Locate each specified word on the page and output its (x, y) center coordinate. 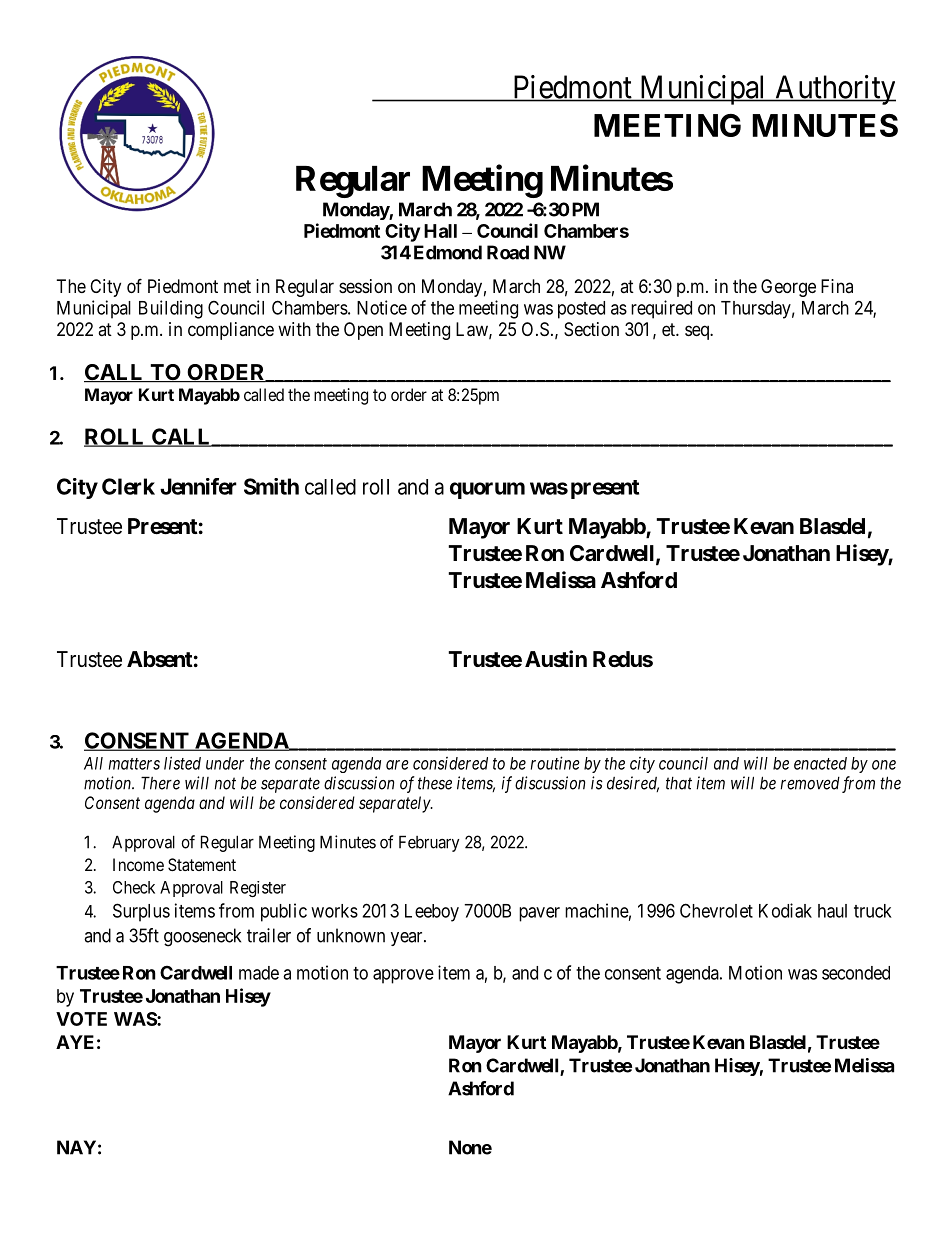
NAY (76, 1147)
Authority (834, 90)
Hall (440, 231)
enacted (820, 763)
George (788, 288)
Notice (382, 307)
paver (539, 914)
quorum (487, 490)
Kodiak (785, 910)
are (397, 765)
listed (182, 763)
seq (698, 332)
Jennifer (198, 486)
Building (171, 309)
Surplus (141, 912)
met (237, 286)
